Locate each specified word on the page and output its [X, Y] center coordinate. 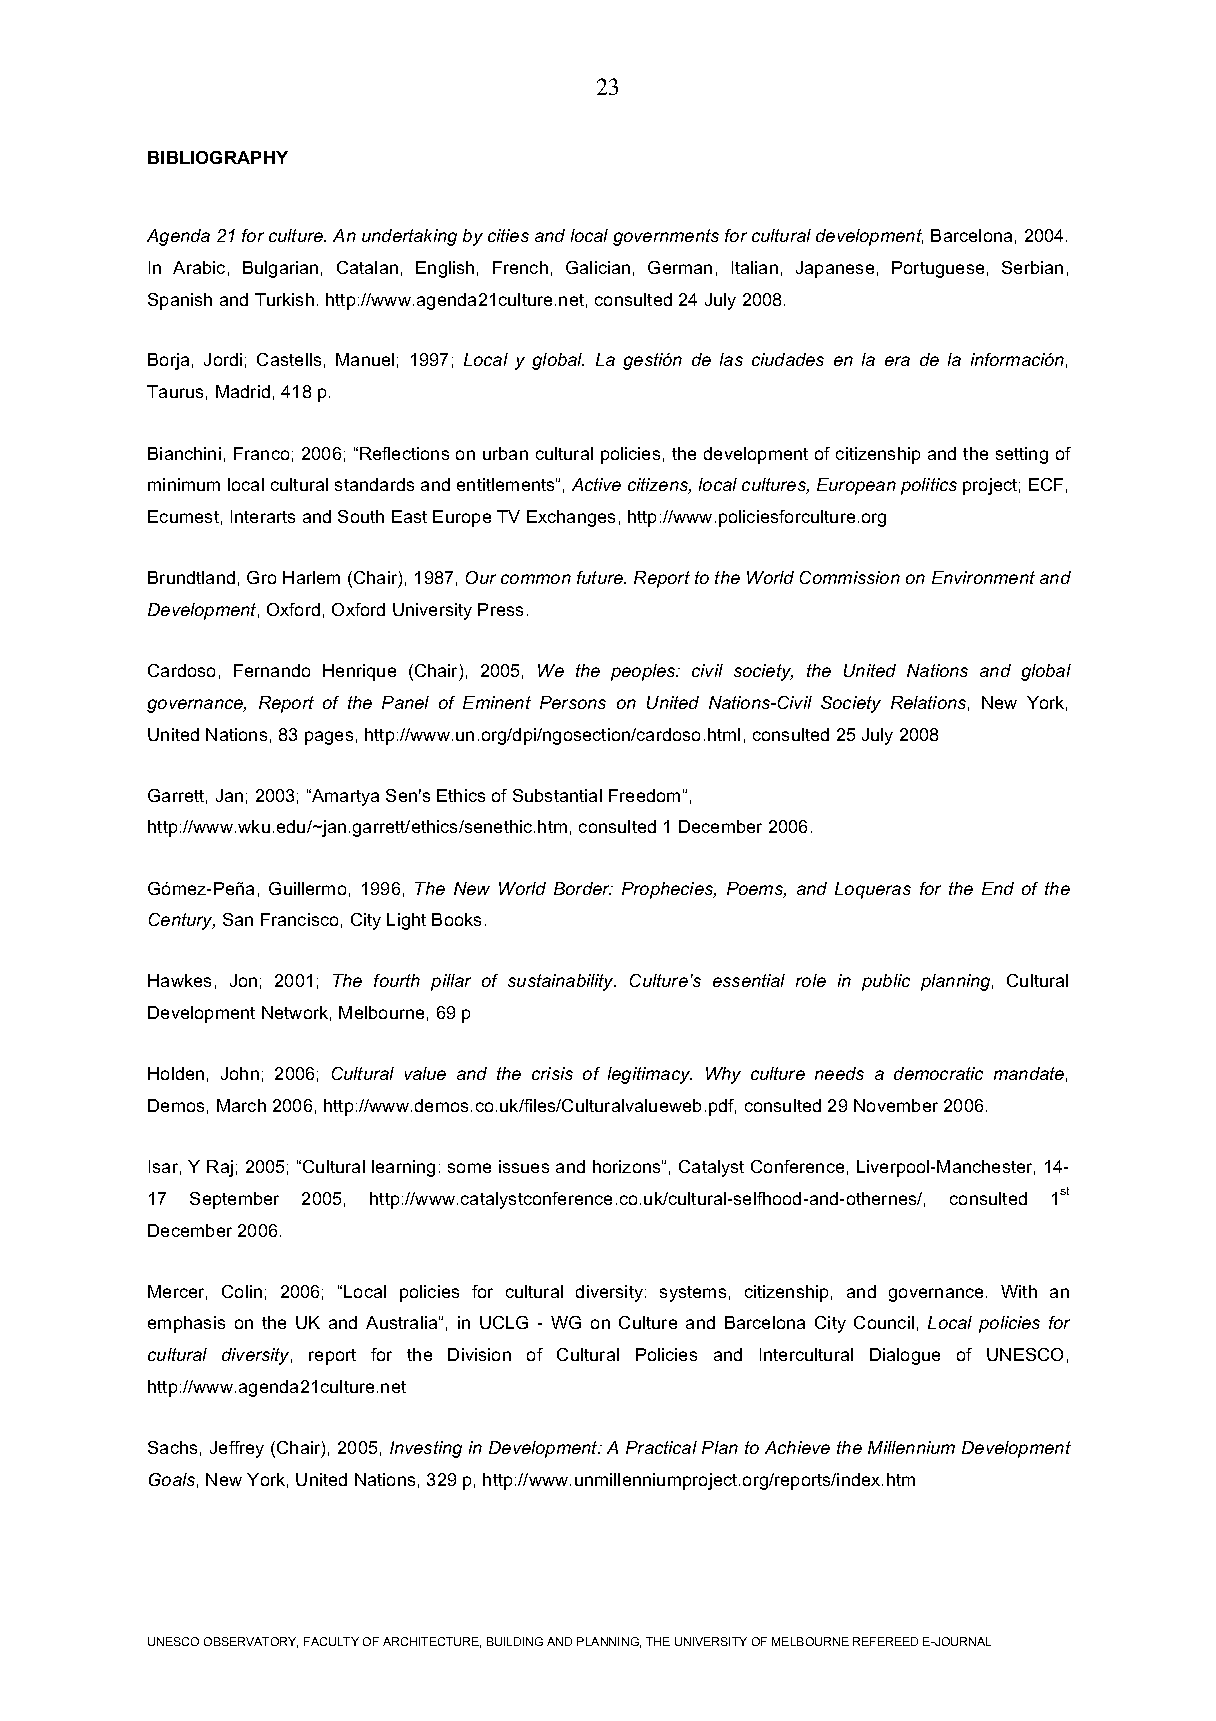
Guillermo [307, 888]
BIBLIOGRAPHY [218, 157]
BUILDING [515, 1641]
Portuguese [938, 269]
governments [666, 237]
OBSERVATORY [251, 1642]
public [886, 982]
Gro [261, 577]
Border [583, 888]
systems [693, 1294]
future [601, 577]
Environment [983, 577]
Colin [242, 1291]
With [1019, 1291]
